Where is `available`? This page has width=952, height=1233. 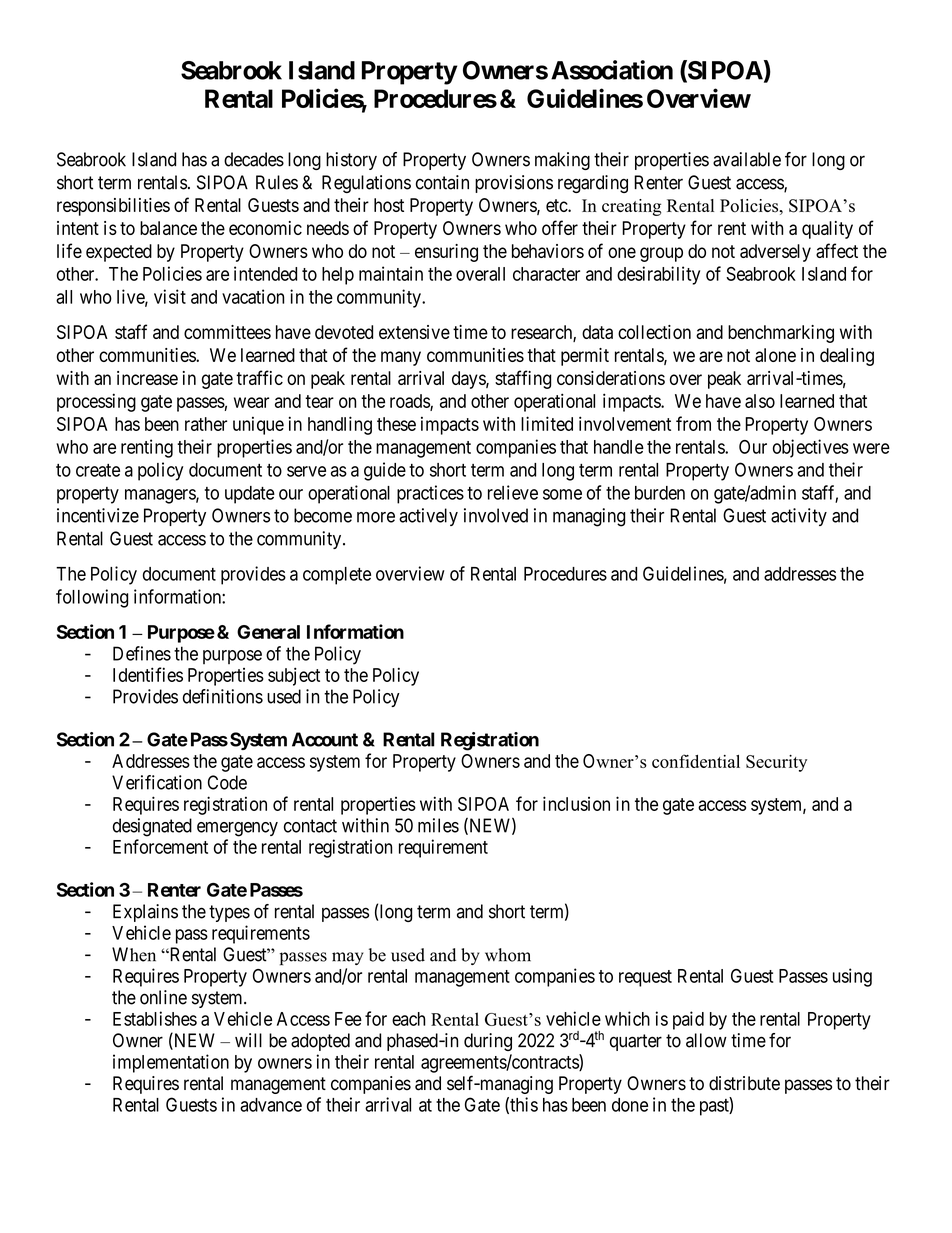 available is located at coordinates (747, 159).
